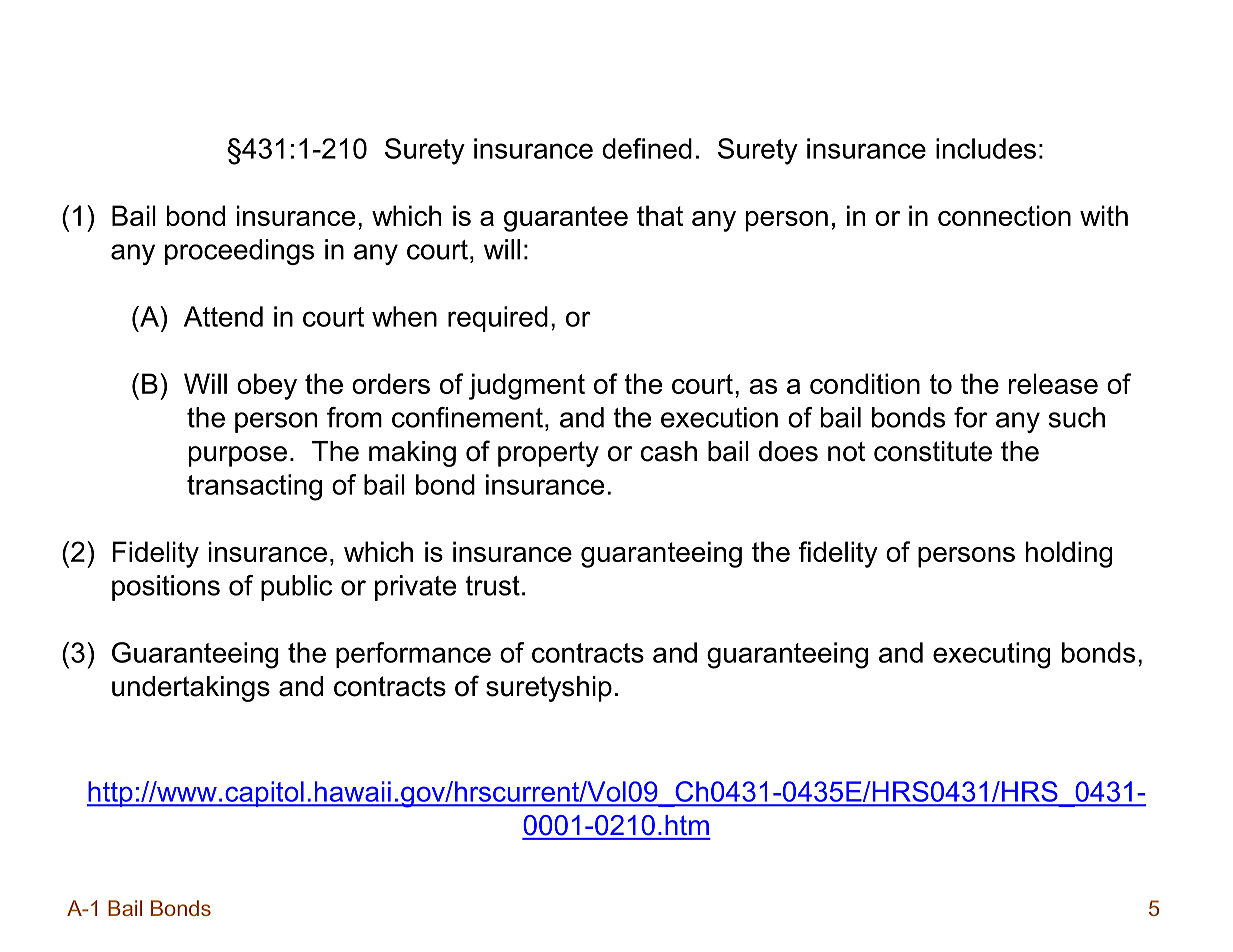 Image resolution: width=1233 pixels, height=952 pixels. I want to click on includes, so click(986, 148).
